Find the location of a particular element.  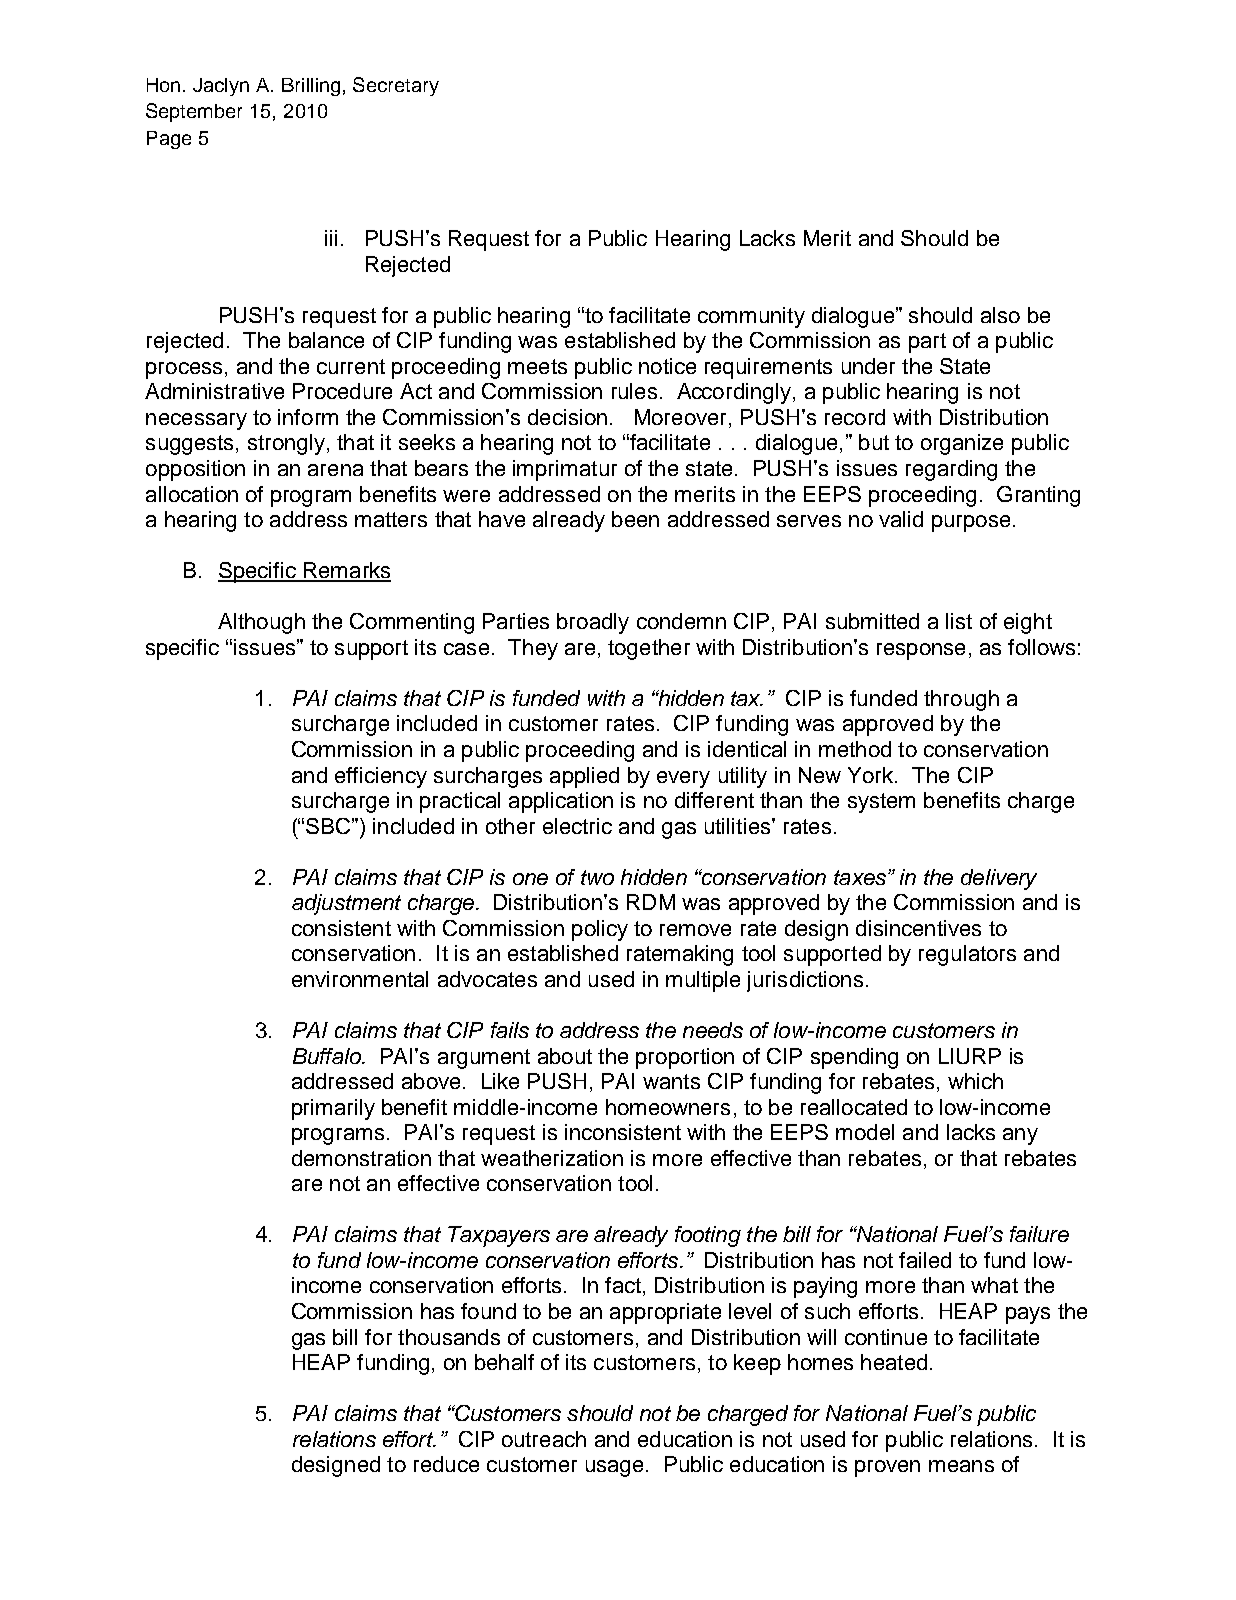

Secretary is located at coordinates (396, 86).
